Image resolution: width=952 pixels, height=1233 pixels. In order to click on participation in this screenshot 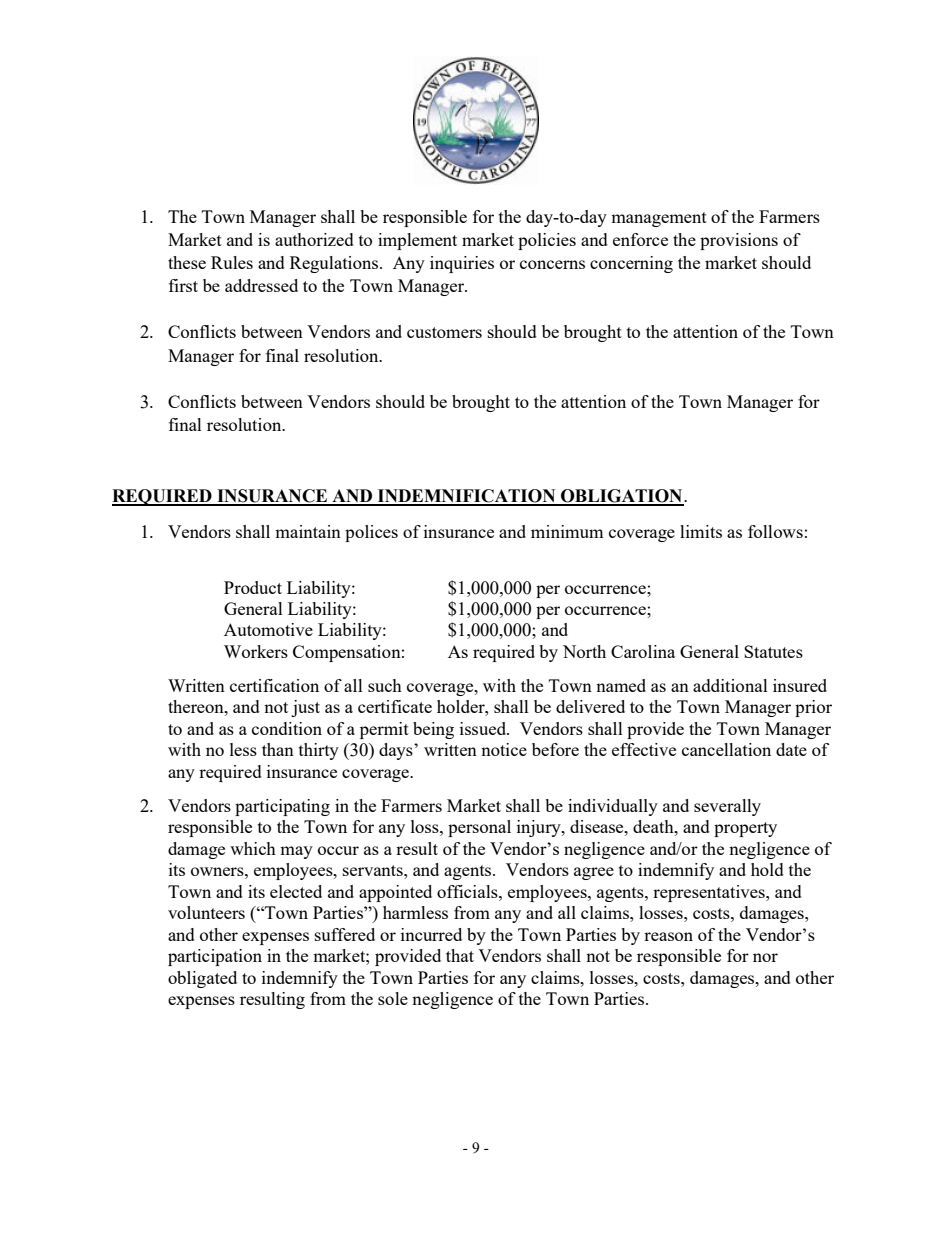, I will do `click(215, 957)`.
